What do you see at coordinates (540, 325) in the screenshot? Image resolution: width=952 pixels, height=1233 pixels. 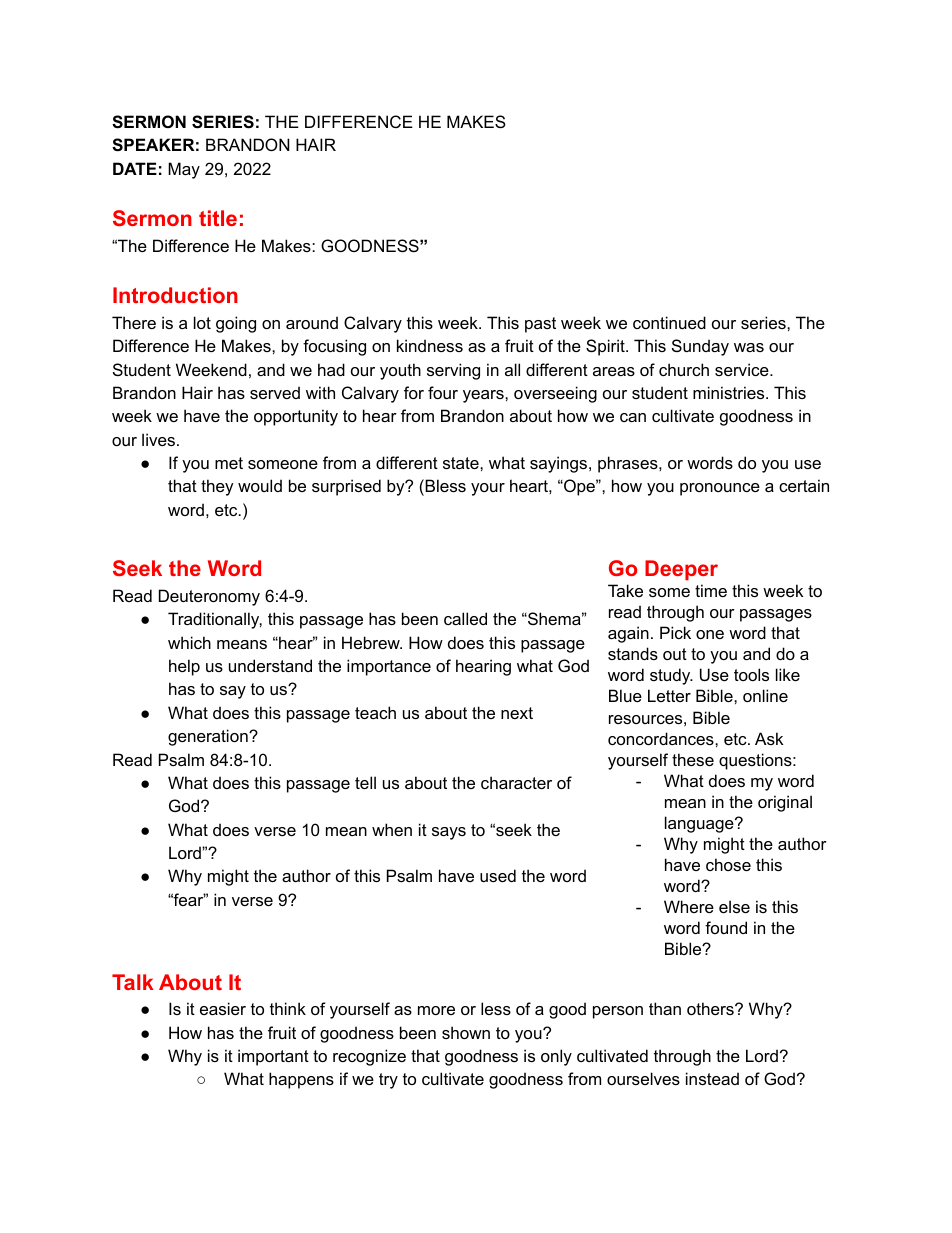 I see `past` at bounding box center [540, 325].
